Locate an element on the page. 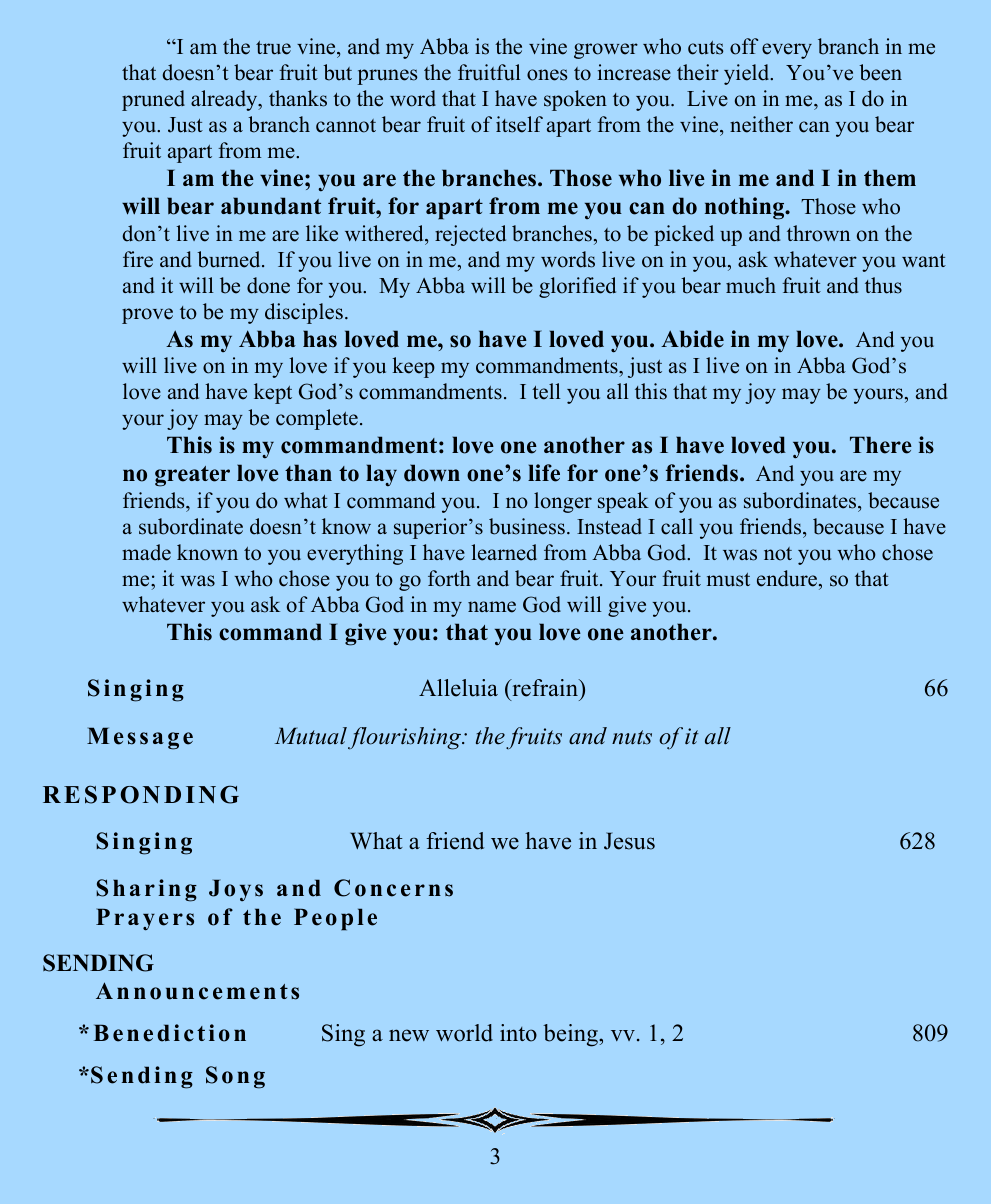 This document has width=991, height=1204. made is located at coordinates (146, 552).
